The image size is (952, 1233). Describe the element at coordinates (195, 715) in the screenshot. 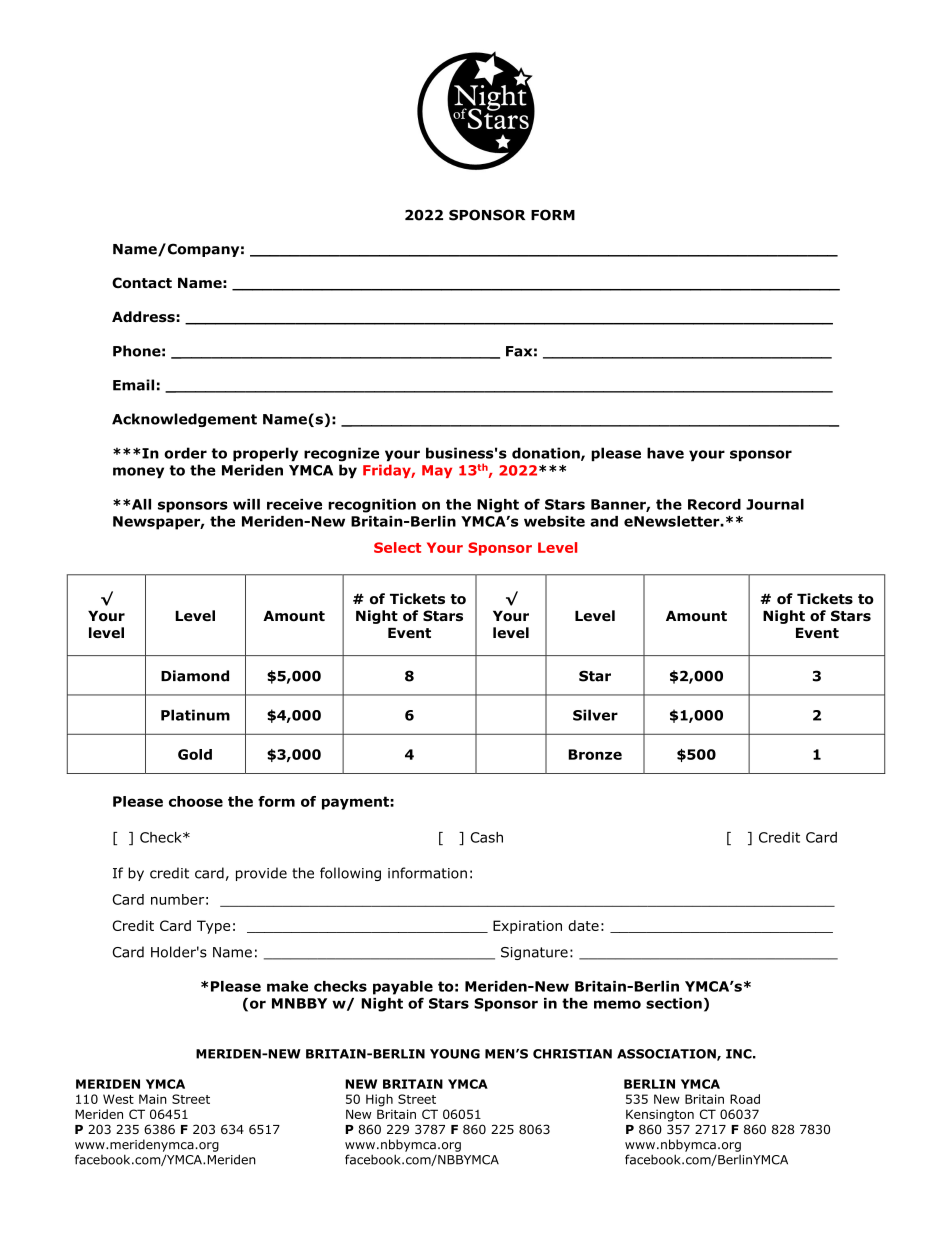

I see `Platinum` at that location.
